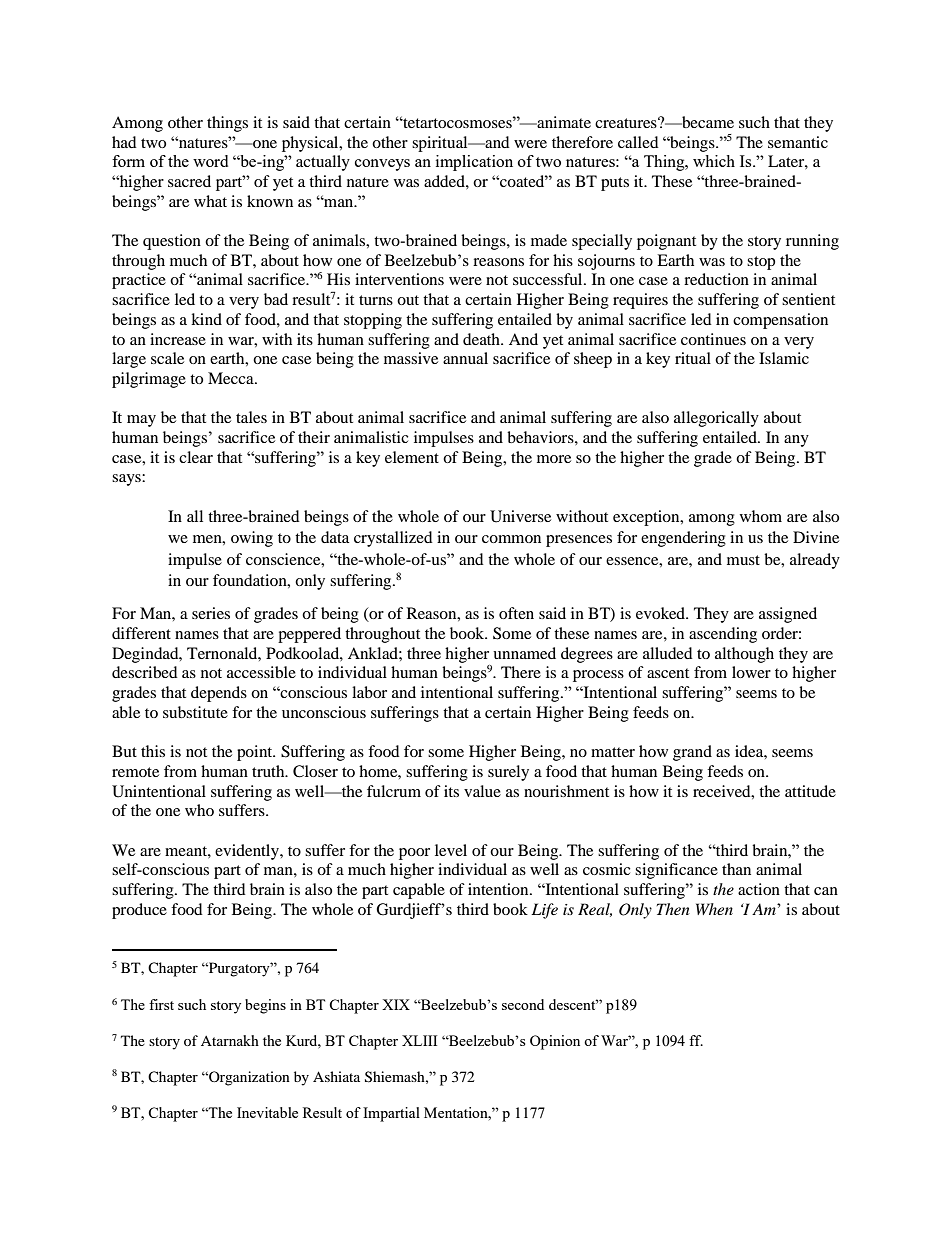  Describe the element at coordinates (716, 419) in the screenshot. I see `allegorically` at that location.
